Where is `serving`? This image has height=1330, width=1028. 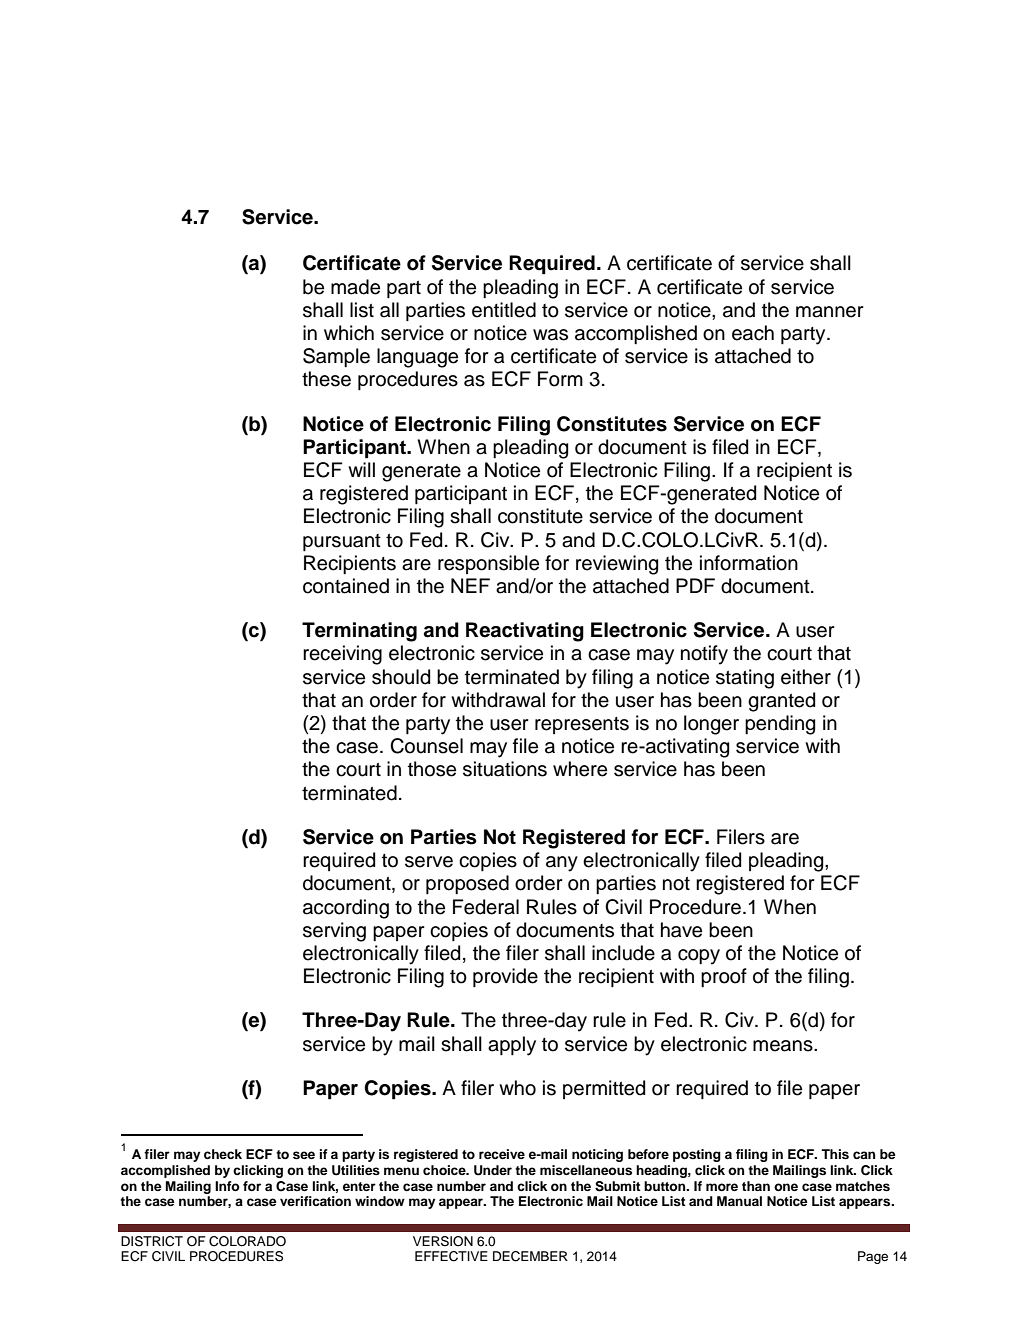 serving is located at coordinates (334, 932).
